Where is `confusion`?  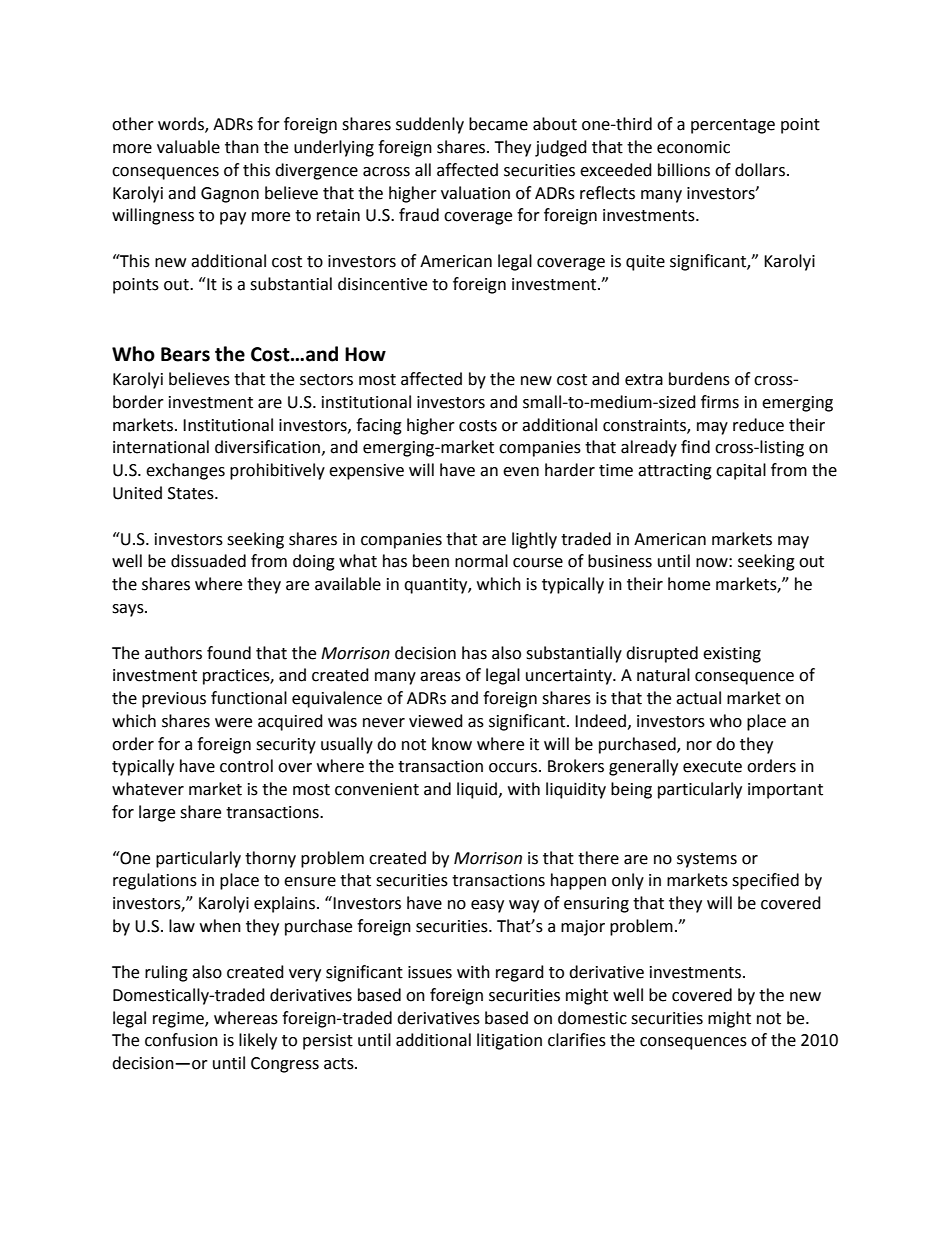
confusion is located at coordinates (181, 1040).
